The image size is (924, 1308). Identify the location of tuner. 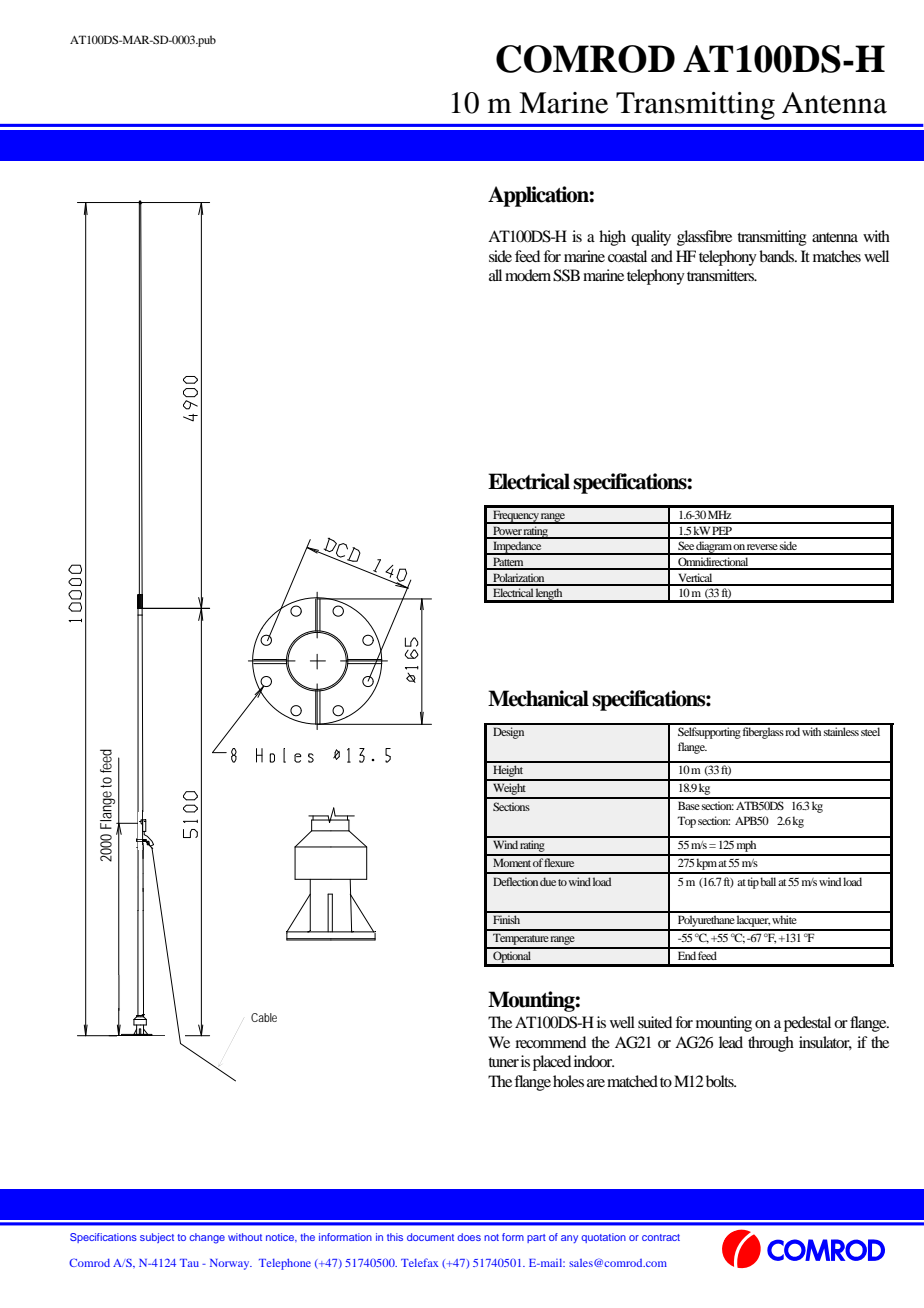
(503, 1062).
